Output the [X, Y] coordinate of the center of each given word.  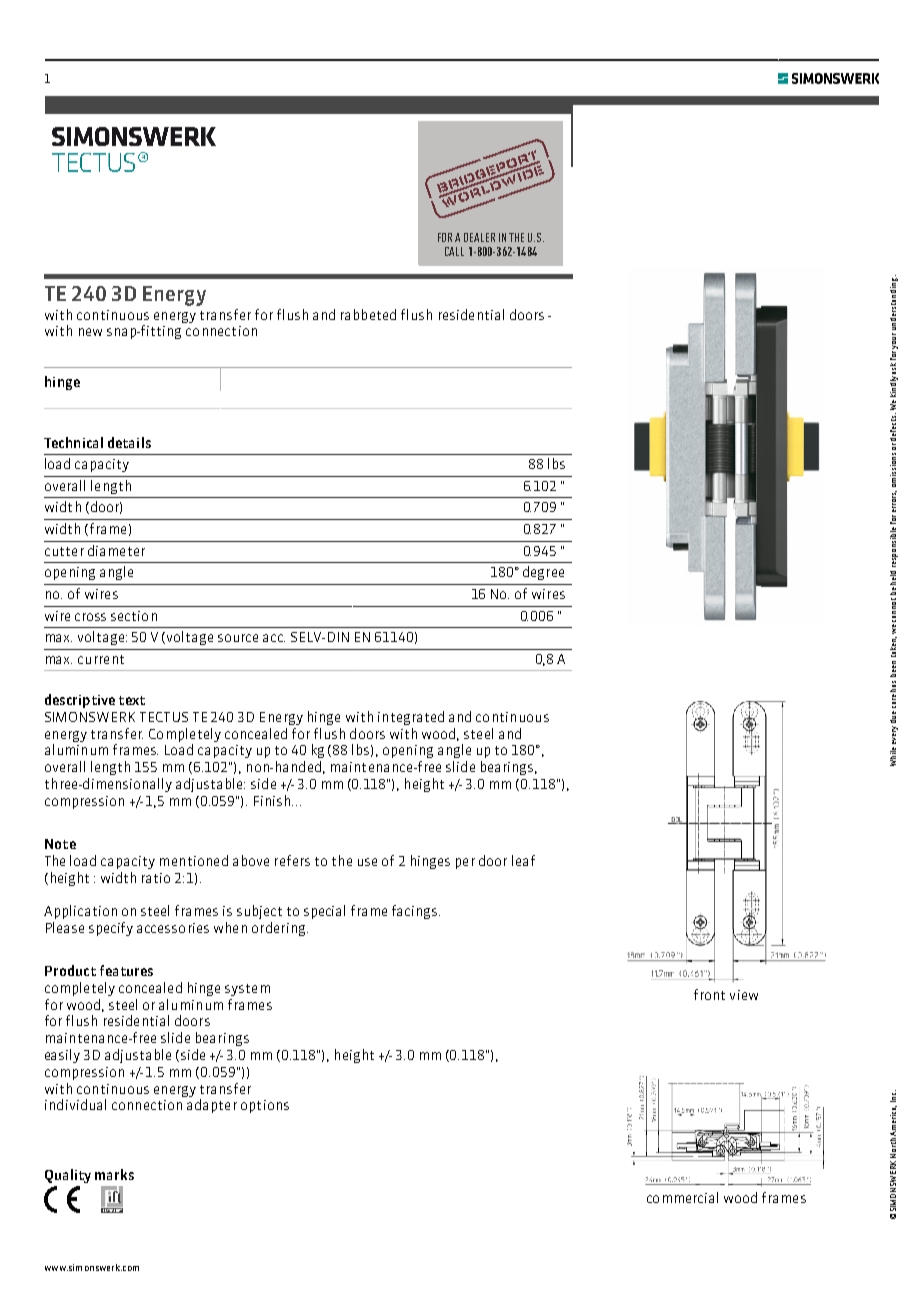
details [129, 442]
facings [416, 912]
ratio [156, 878]
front [709, 994]
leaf [523, 860]
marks [114, 1174]
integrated [411, 718]
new [90, 332]
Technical [73, 442]
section [134, 616]
